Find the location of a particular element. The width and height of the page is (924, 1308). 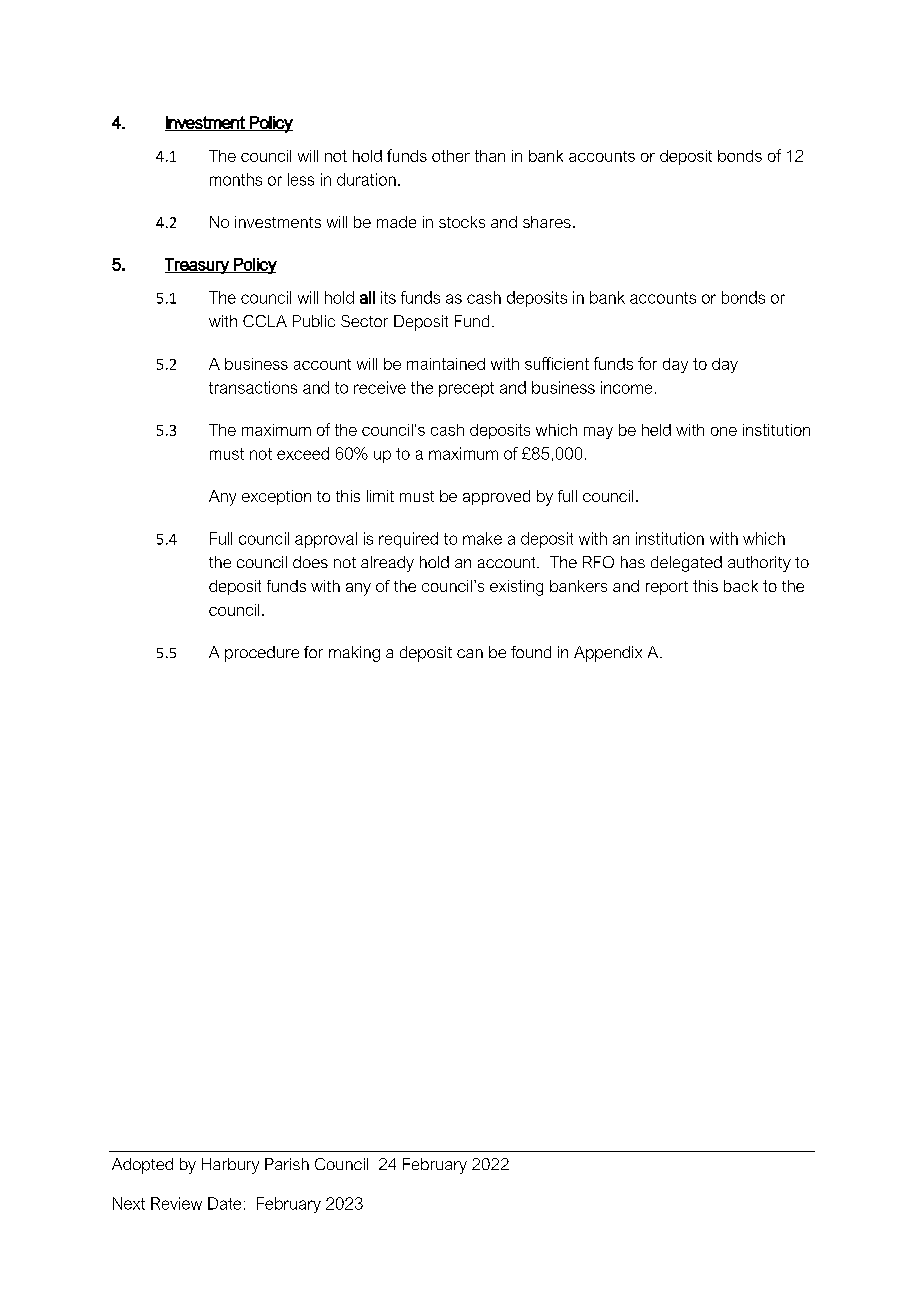

precept is located at coordinates (466, 389).
